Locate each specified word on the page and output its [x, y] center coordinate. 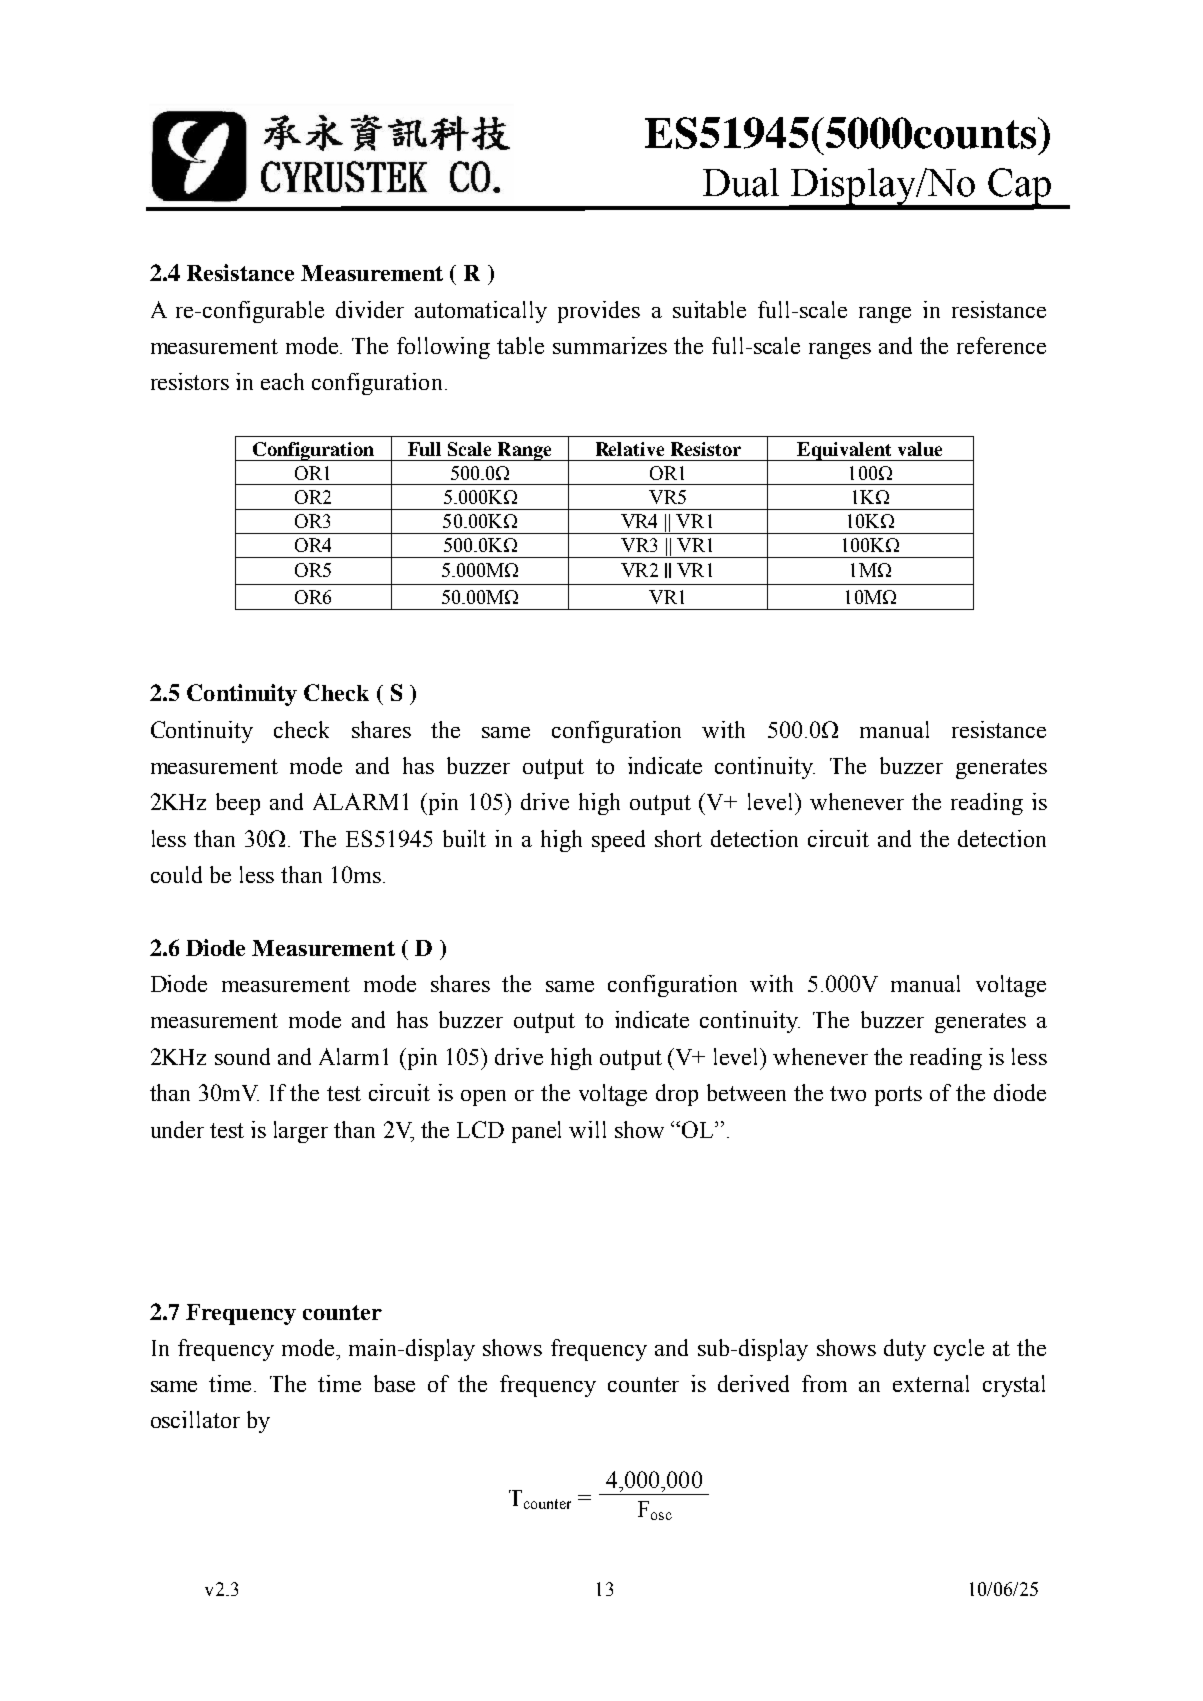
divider [370, 309]
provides [599, 312]
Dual [741, 182]
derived [753, 1383]
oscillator [195, 1419]
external [931, 1383]
